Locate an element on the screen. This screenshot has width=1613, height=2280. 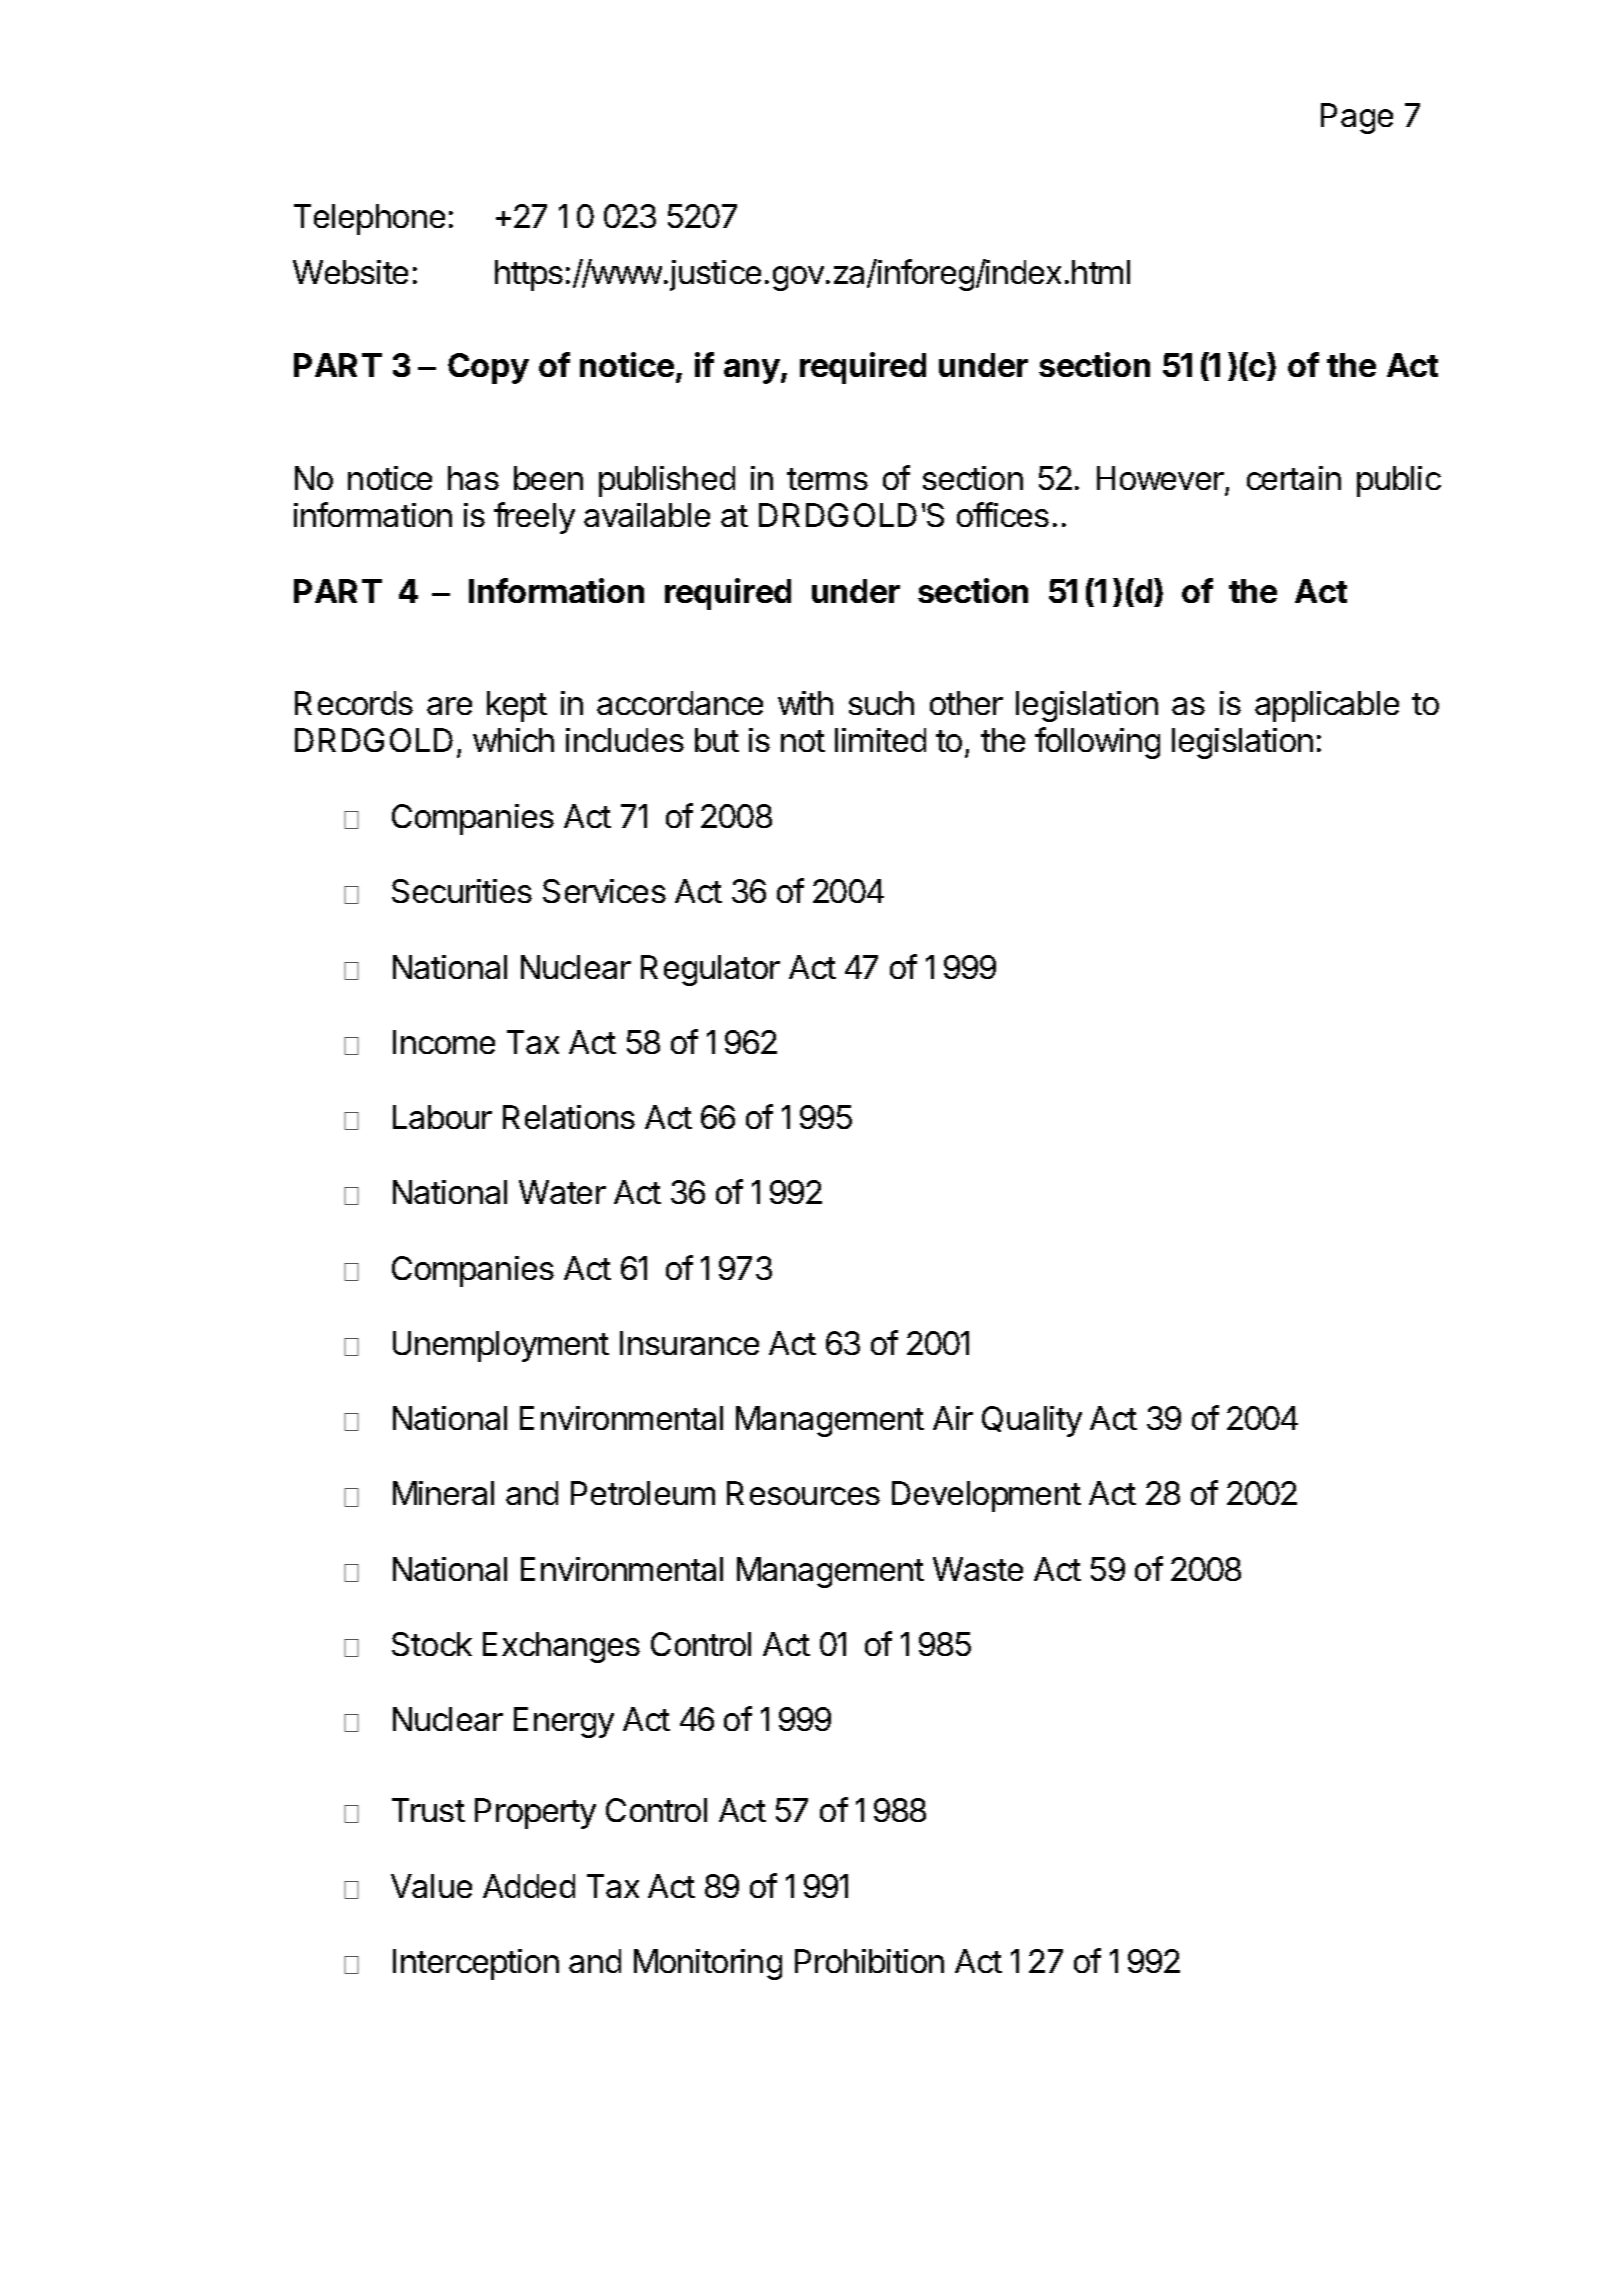
Unemployment is located at coordinates (501, 1346).
